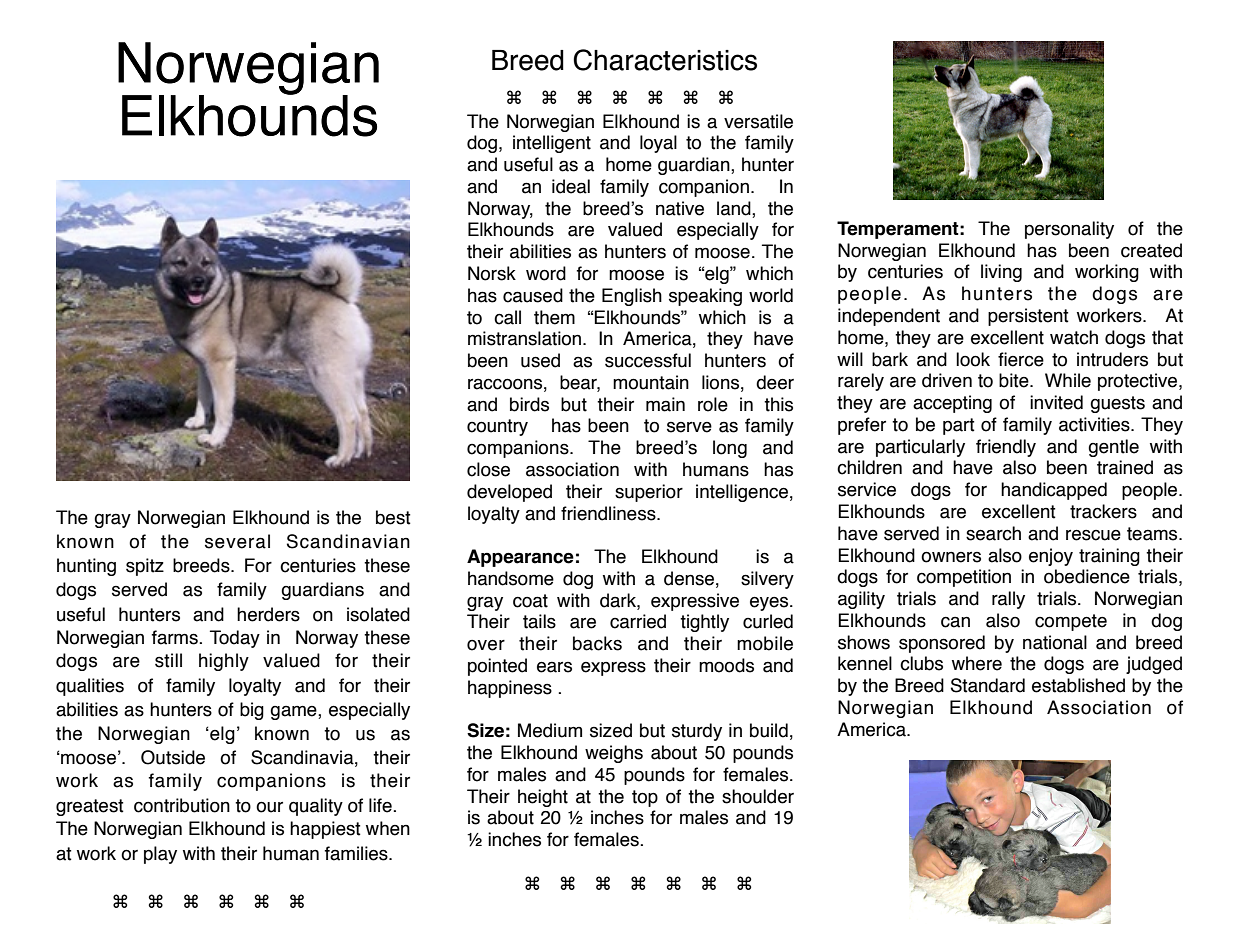  I want to click on Today, so click(235, 639).
